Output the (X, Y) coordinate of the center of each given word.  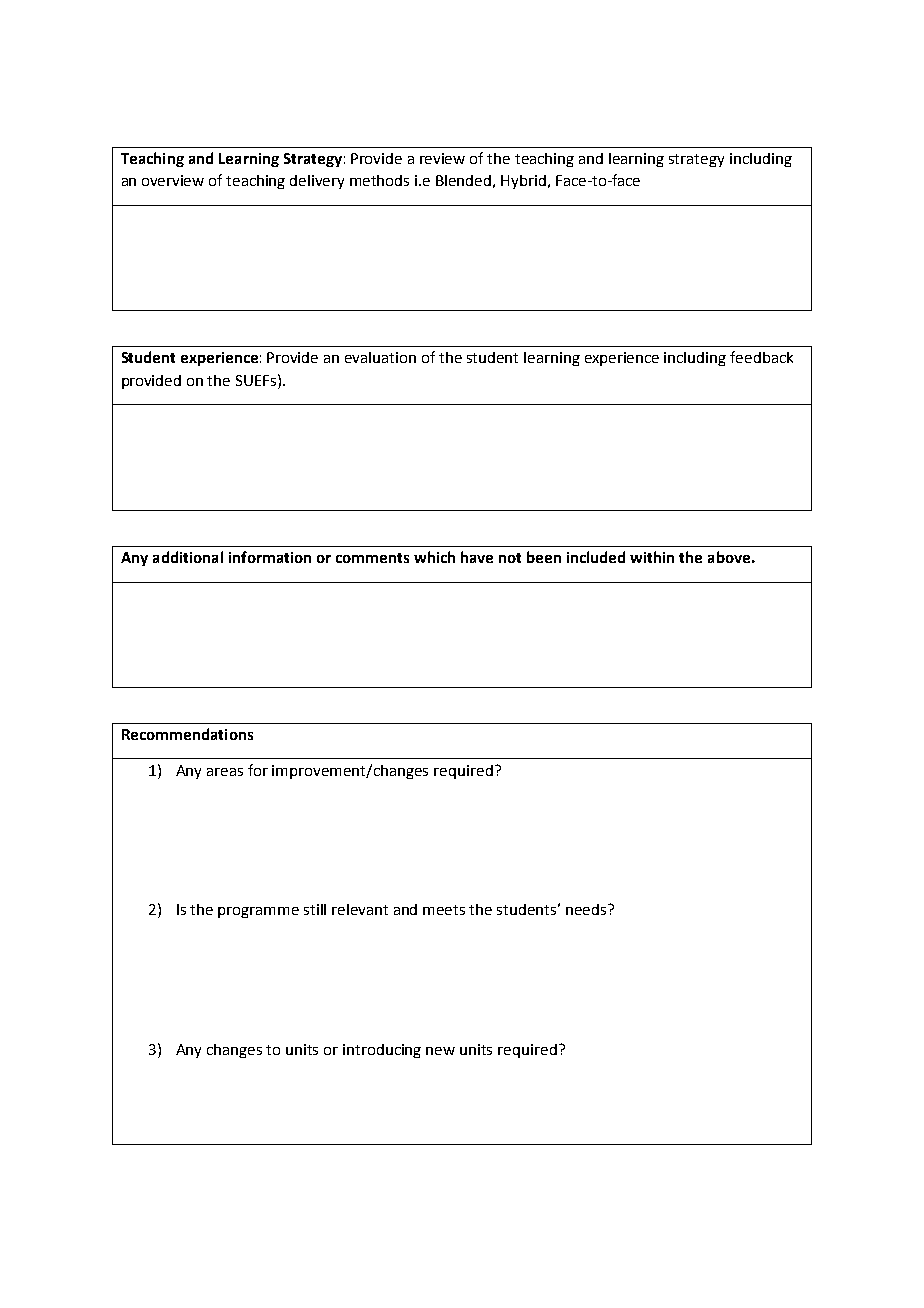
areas (225, 772)
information (270, 557)
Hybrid (523, 182)
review (442, 158)
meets (444, 910)
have (477, 557)
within (652, 557)
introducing (382, 1051)
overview (173, 180)
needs (587, 909)
